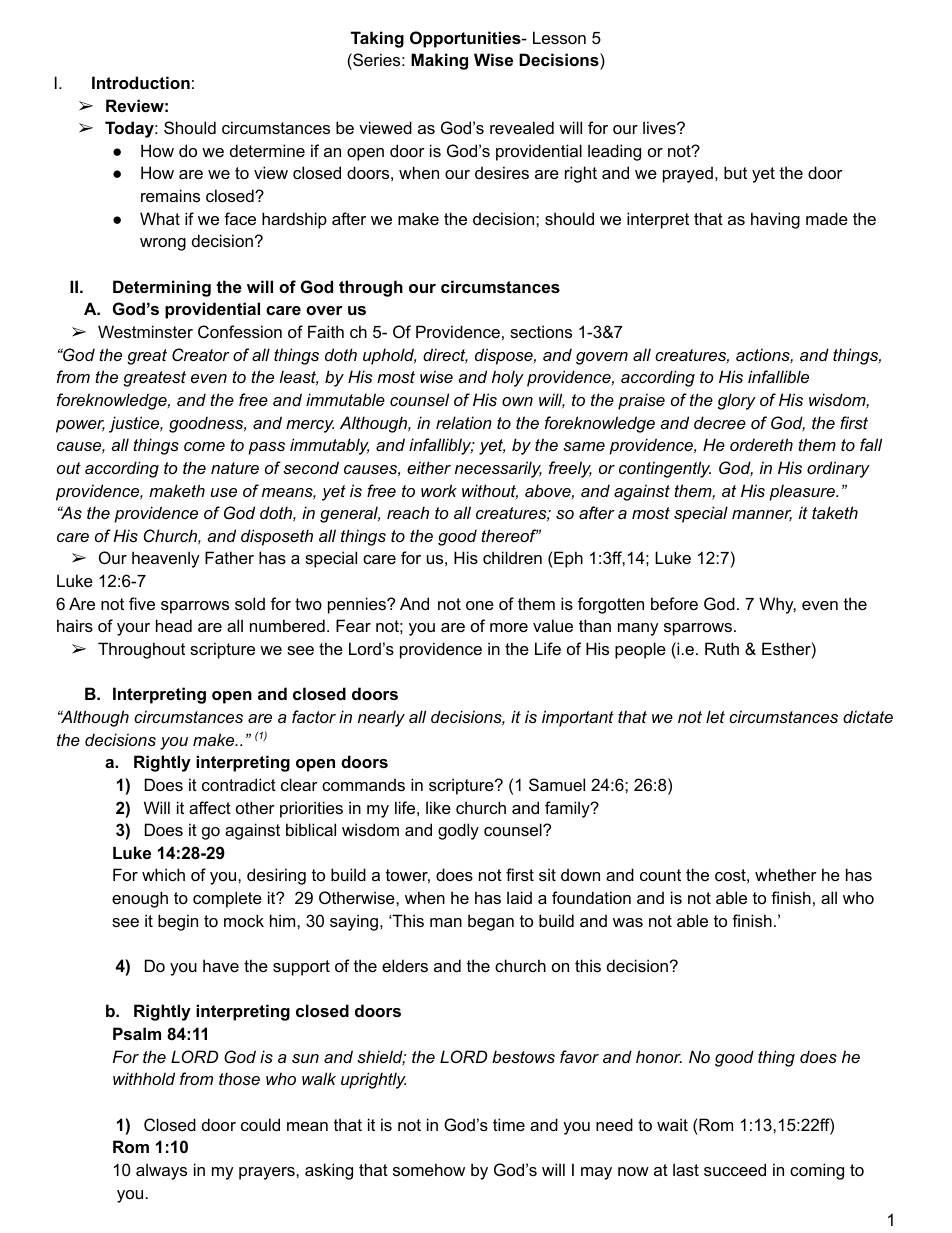 The image size is (952, 1233). What do you see at coordinates (480, 605) in the screenshot?
I see `one` at bounding box center [480, 605].
